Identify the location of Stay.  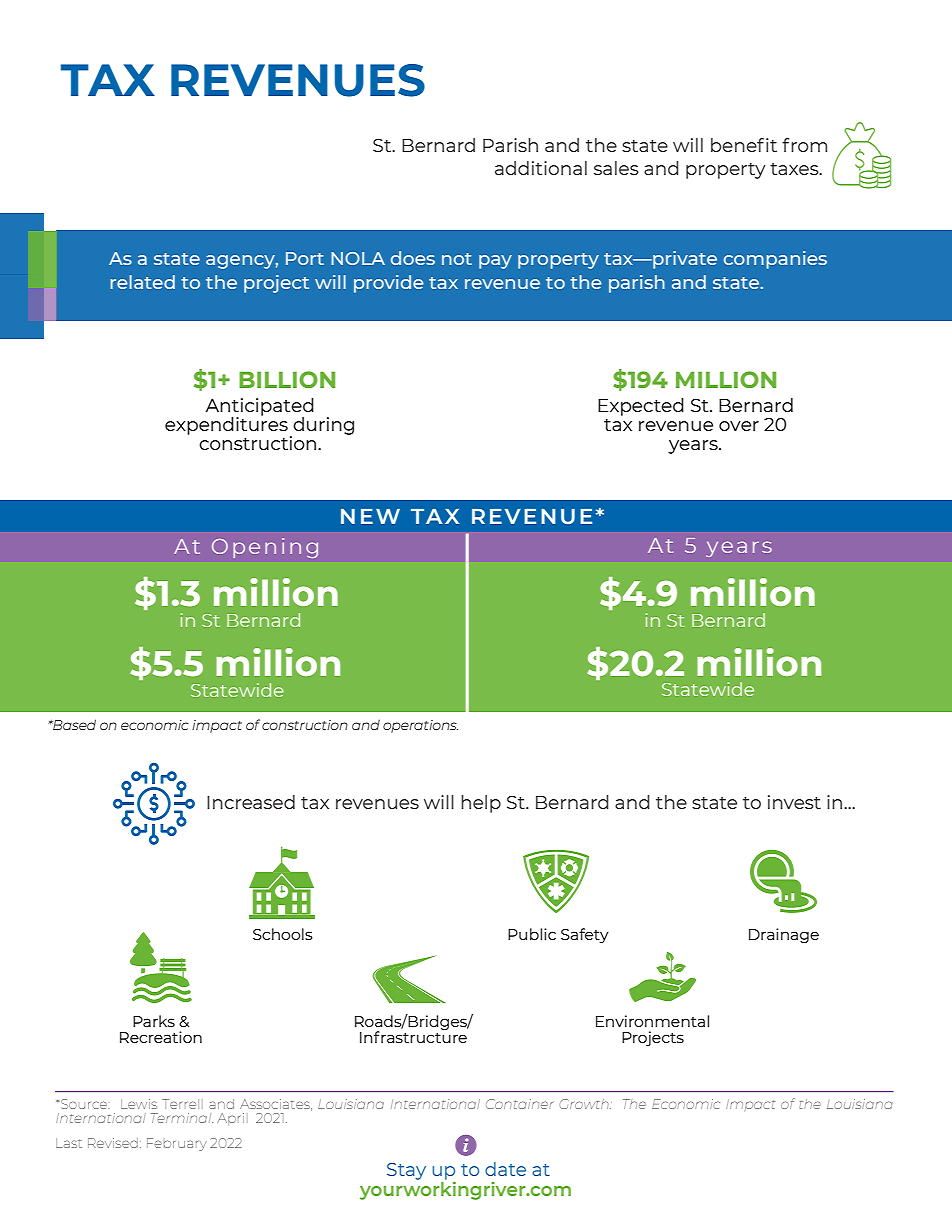
(406, 1171).
